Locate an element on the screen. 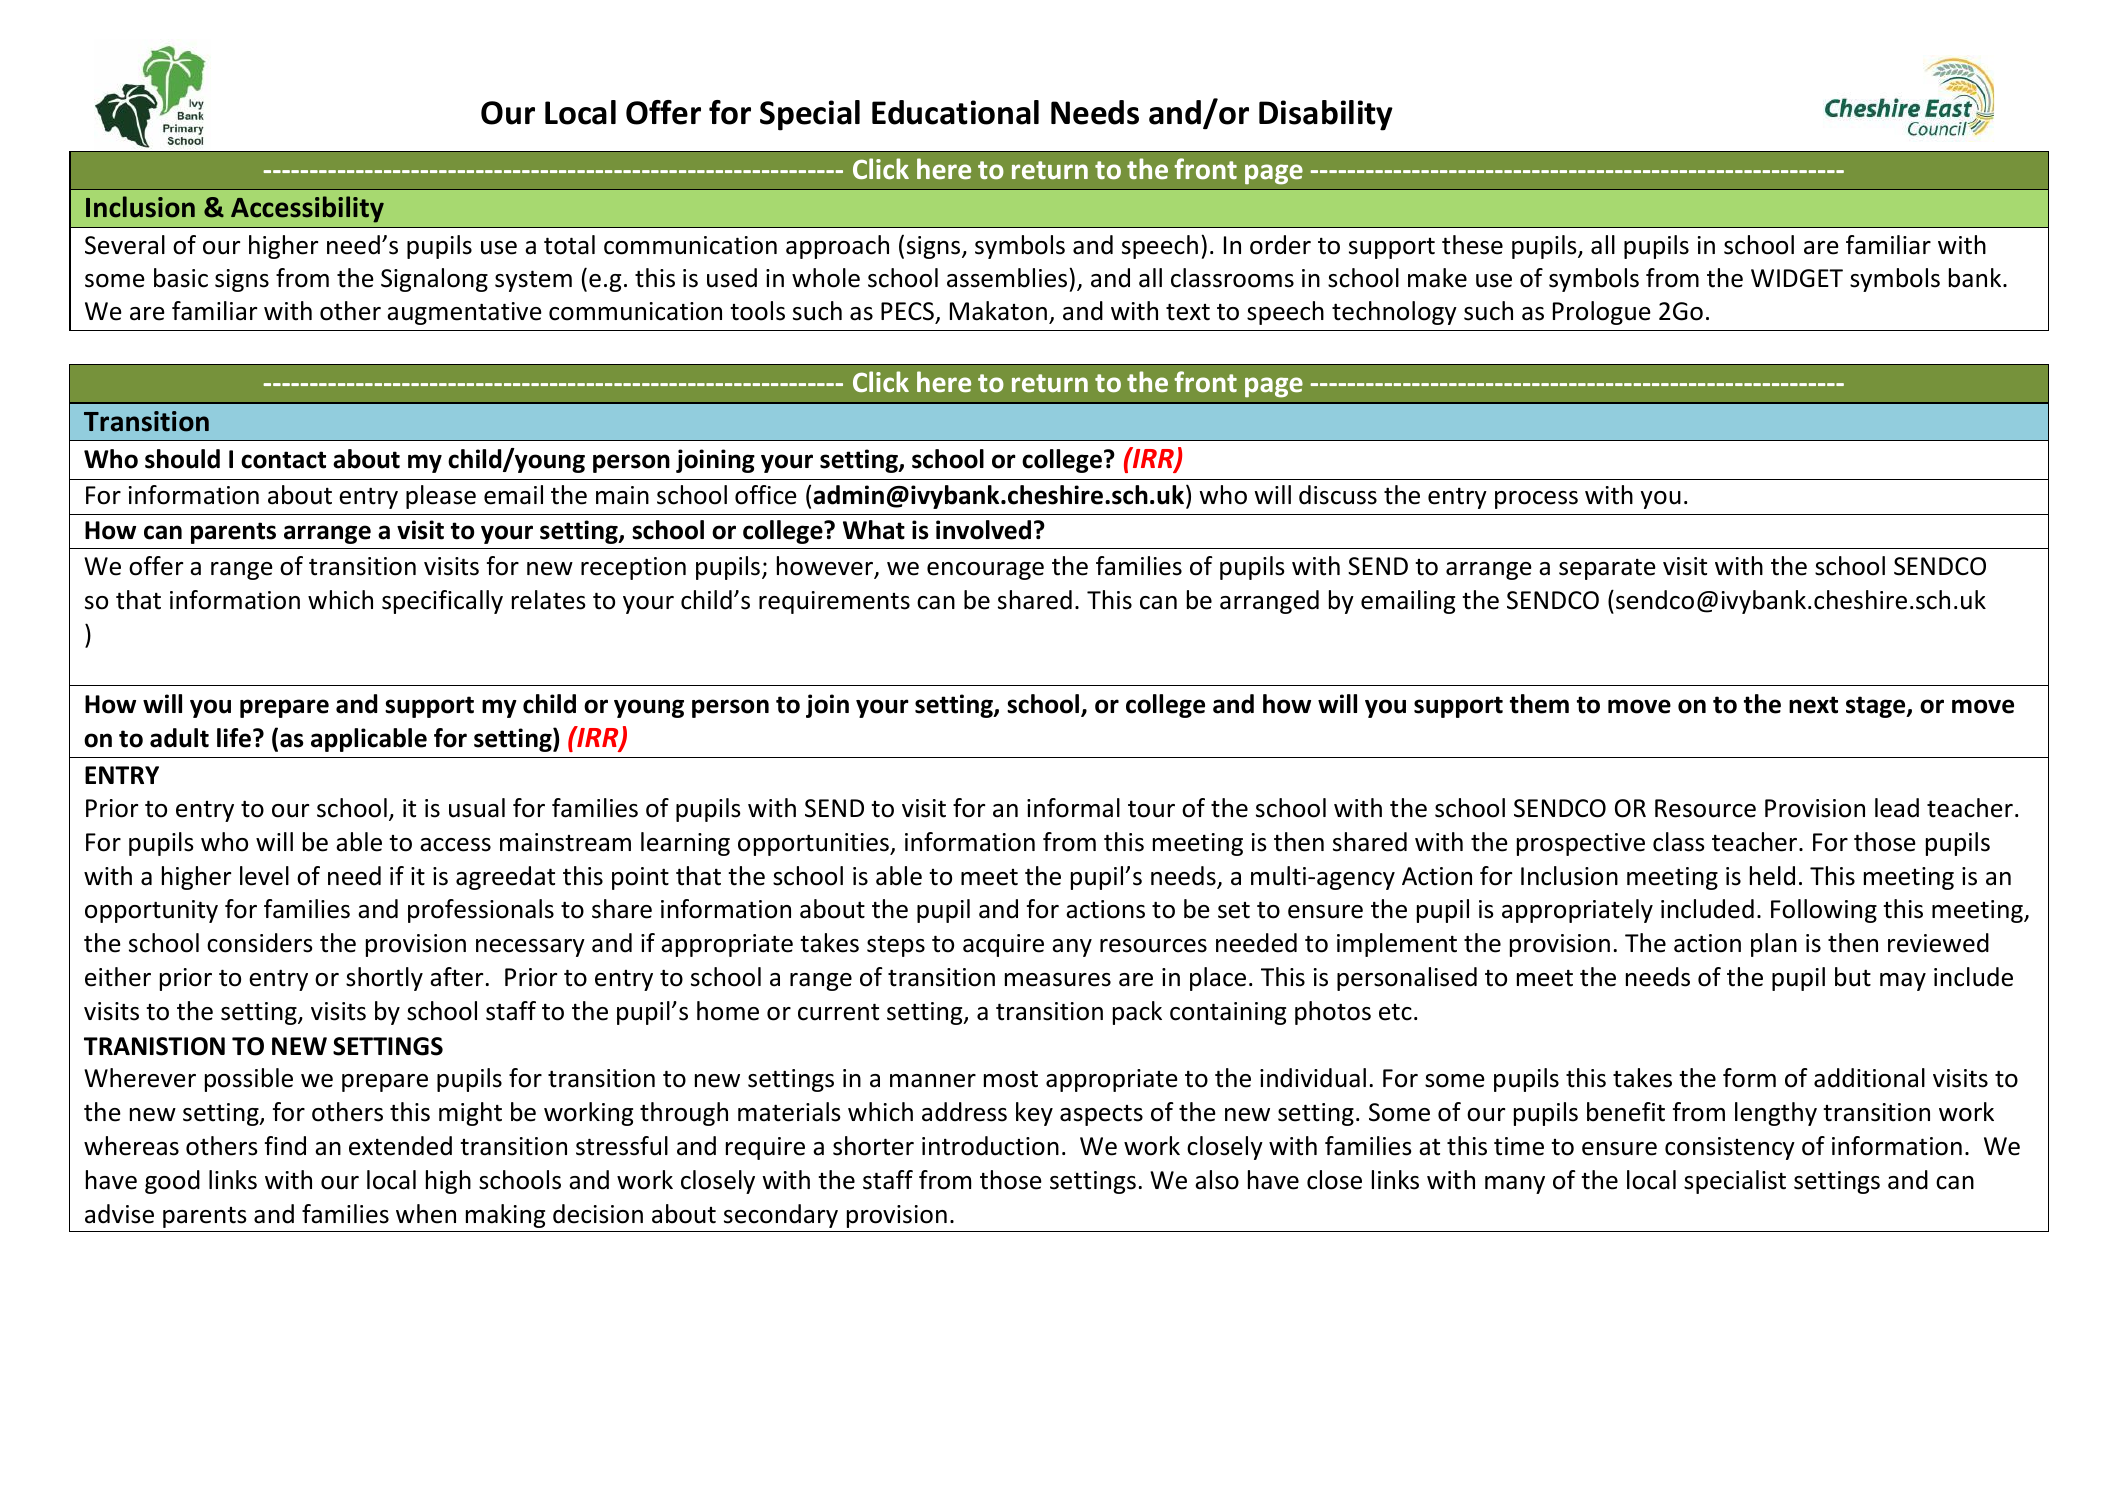 This screenshot has width=2118, height=1498. involved is located at coordinates (983, 530).
